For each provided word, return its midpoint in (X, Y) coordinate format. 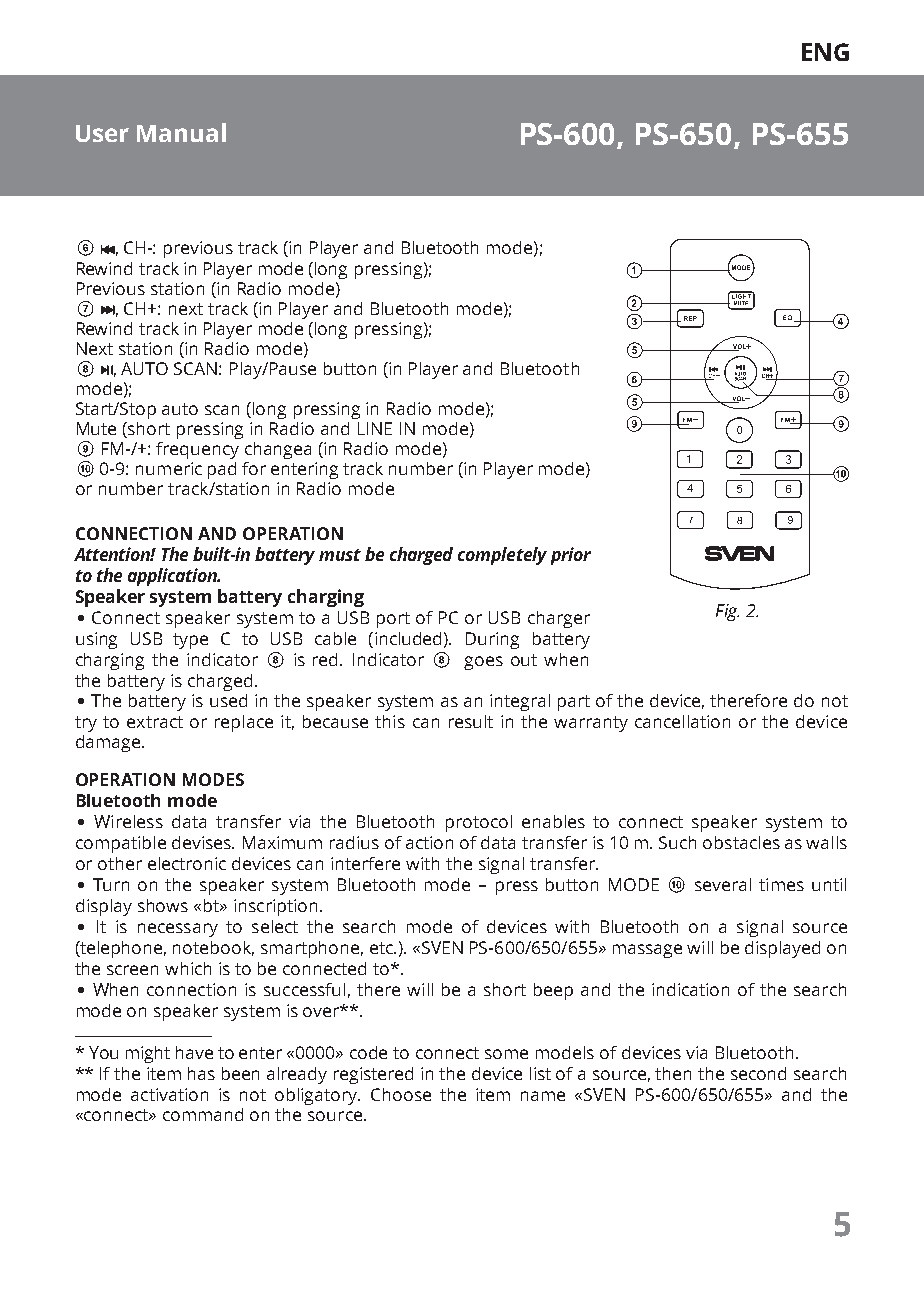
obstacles (741, 842)
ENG (825, 52)
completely (502, 556)
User (102, 133)
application (173, 577)
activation (169, 1094)
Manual (181, 132)
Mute (96, 428)
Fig (727, 612)
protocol (479, 823)
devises (202, 842)
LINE (375, 428)
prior (571, 556)
